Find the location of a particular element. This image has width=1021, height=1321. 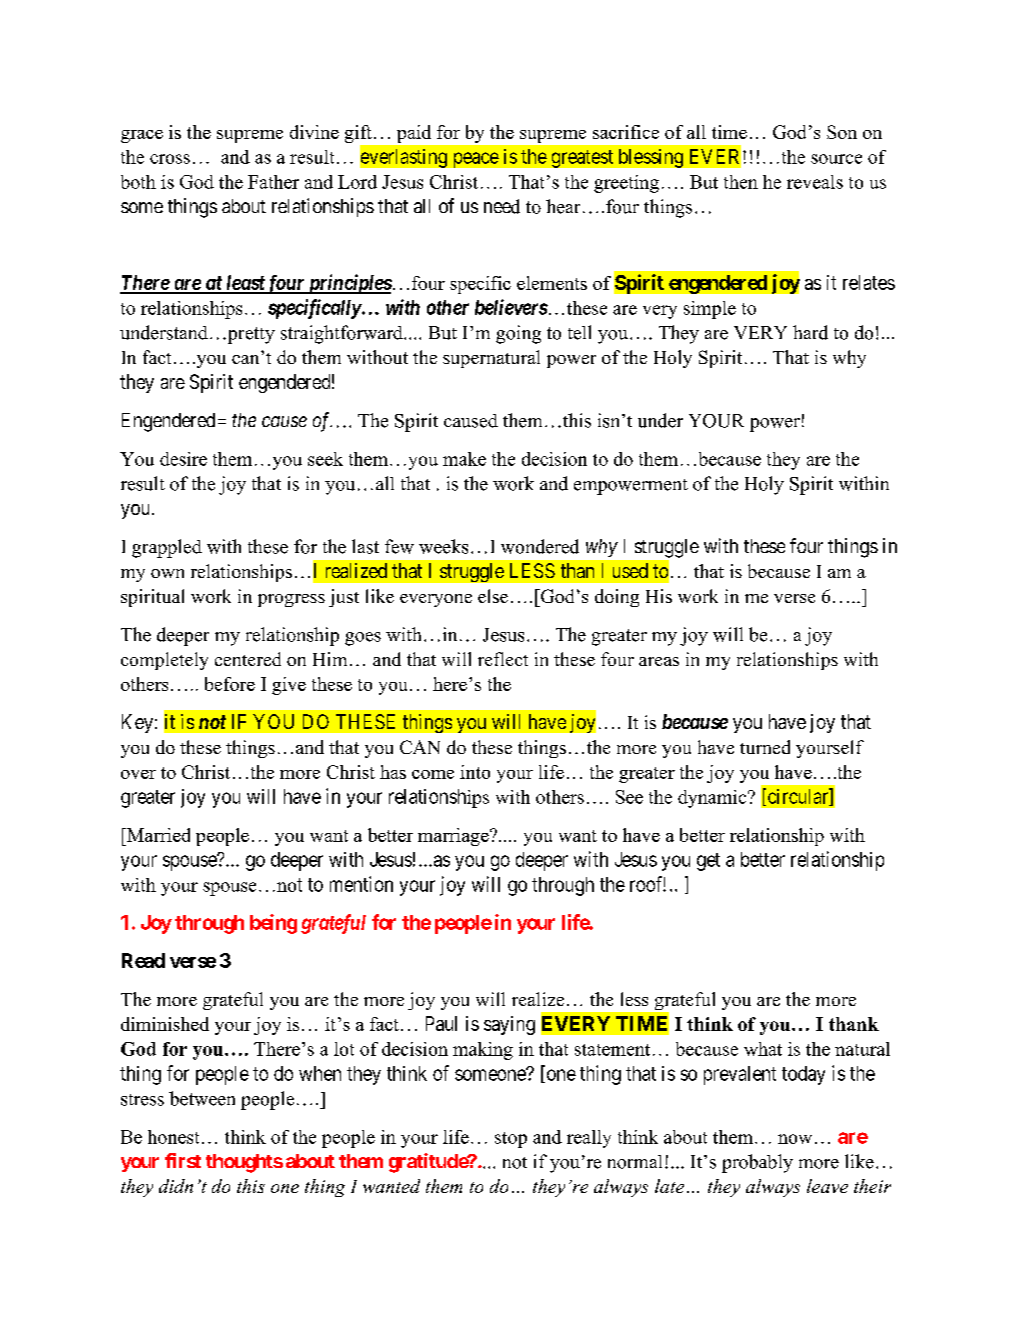

make is located at coordinates (464, 459).
